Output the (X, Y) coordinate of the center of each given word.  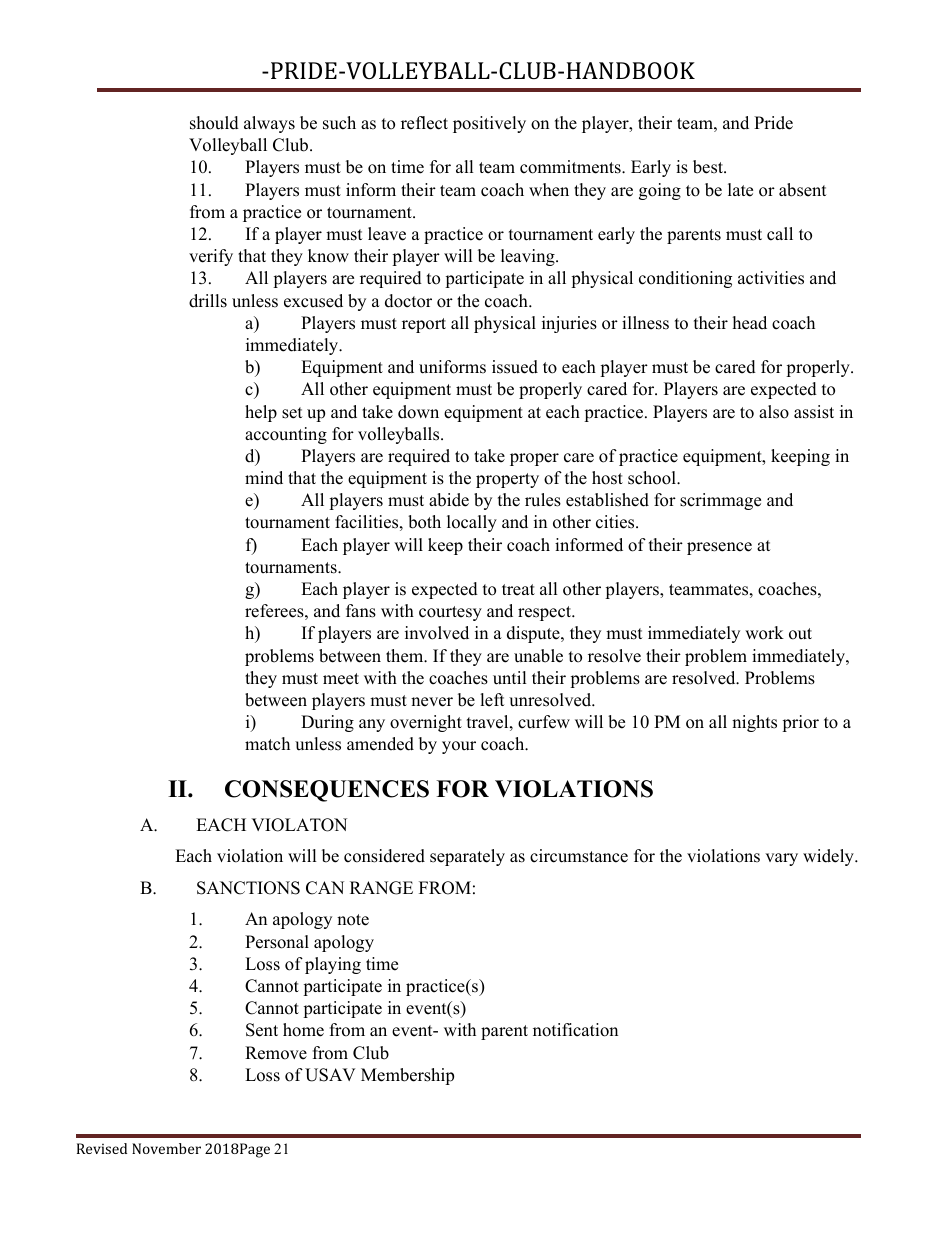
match (267, 744)
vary (781, 859)
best (709, 167)
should (214, 123)
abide (449, 500)
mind (264, 478)
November (166, 1148)
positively (489, 124)
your (459, 747)
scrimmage (720, 501)
